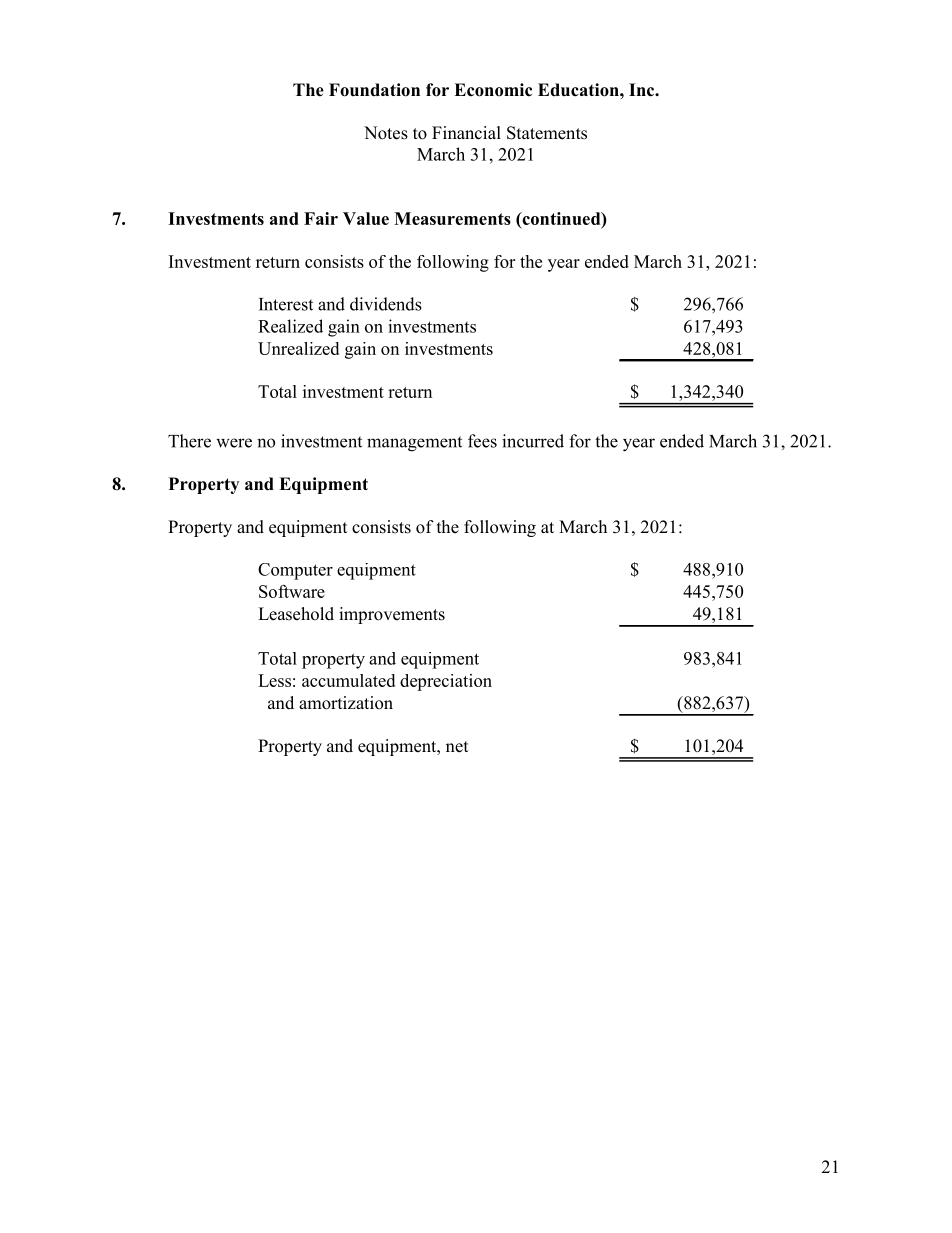 Image resolution: width=952 pixels, height=1233 pixels. What do you see at coordinates (392, 615) in the image?
I see `improvements` at bounding box center [392, 615].
